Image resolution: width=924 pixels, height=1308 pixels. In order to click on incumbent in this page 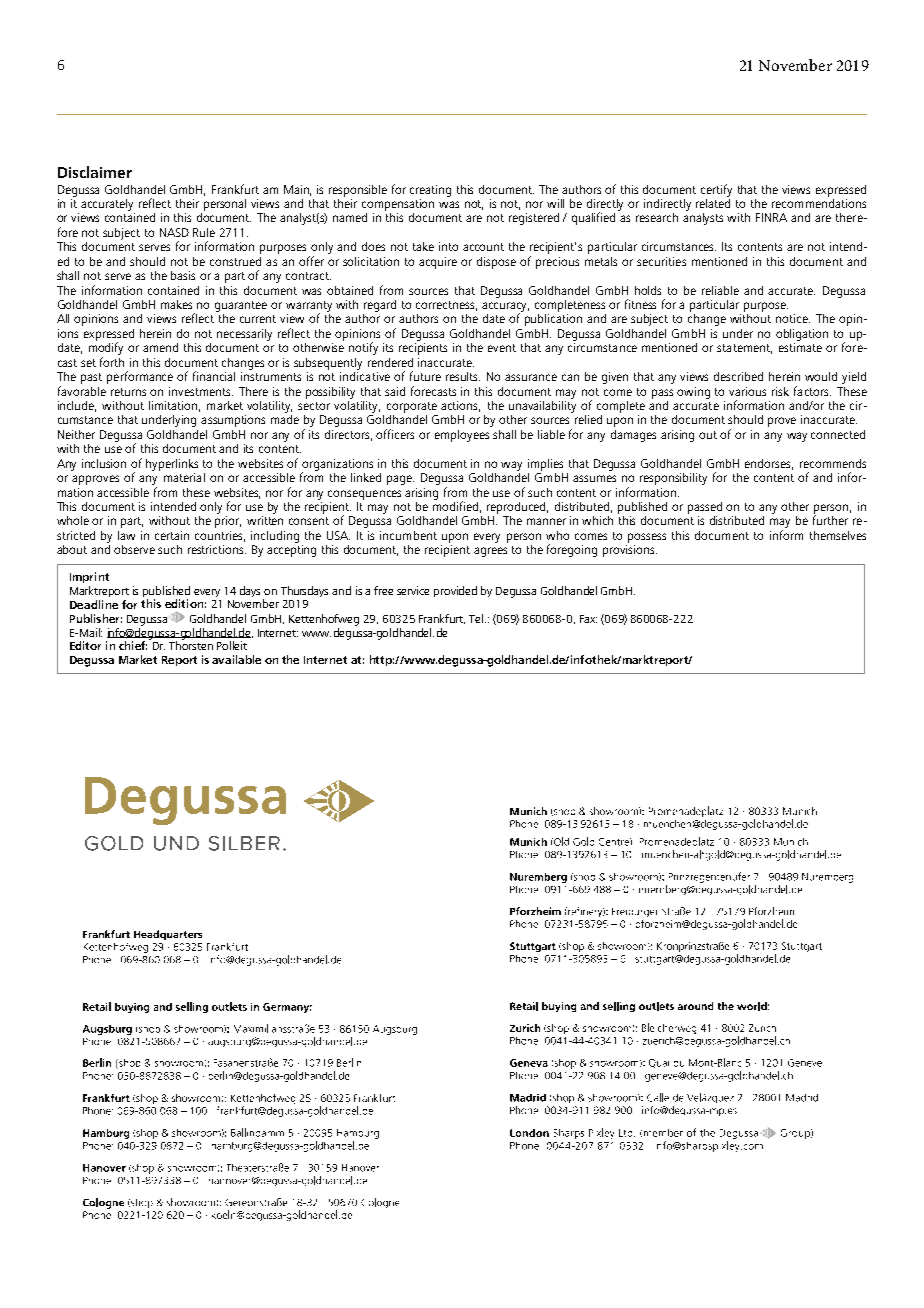, I will do `click(408, 535)`.
